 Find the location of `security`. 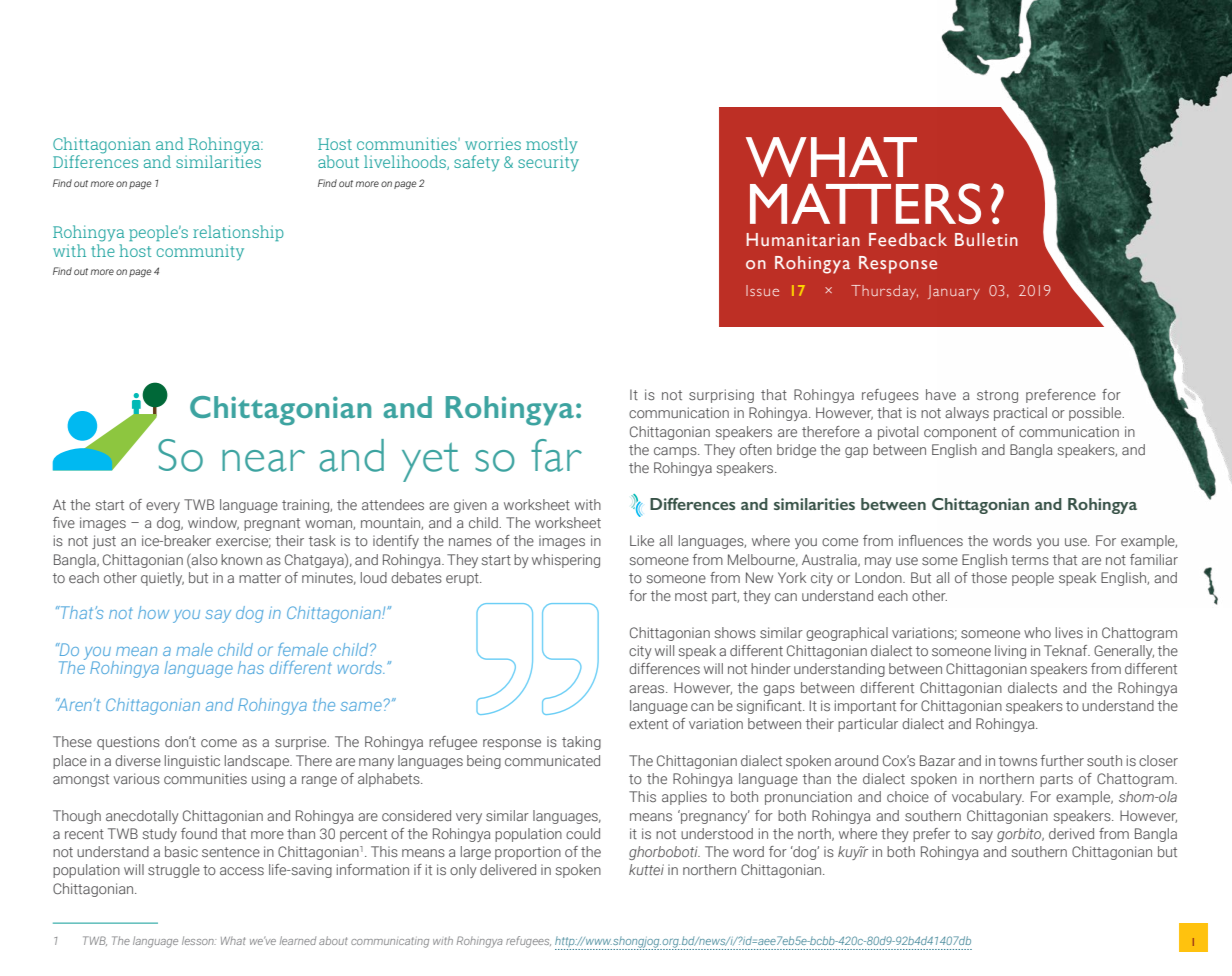

security is located at coordinates (548, 163).
